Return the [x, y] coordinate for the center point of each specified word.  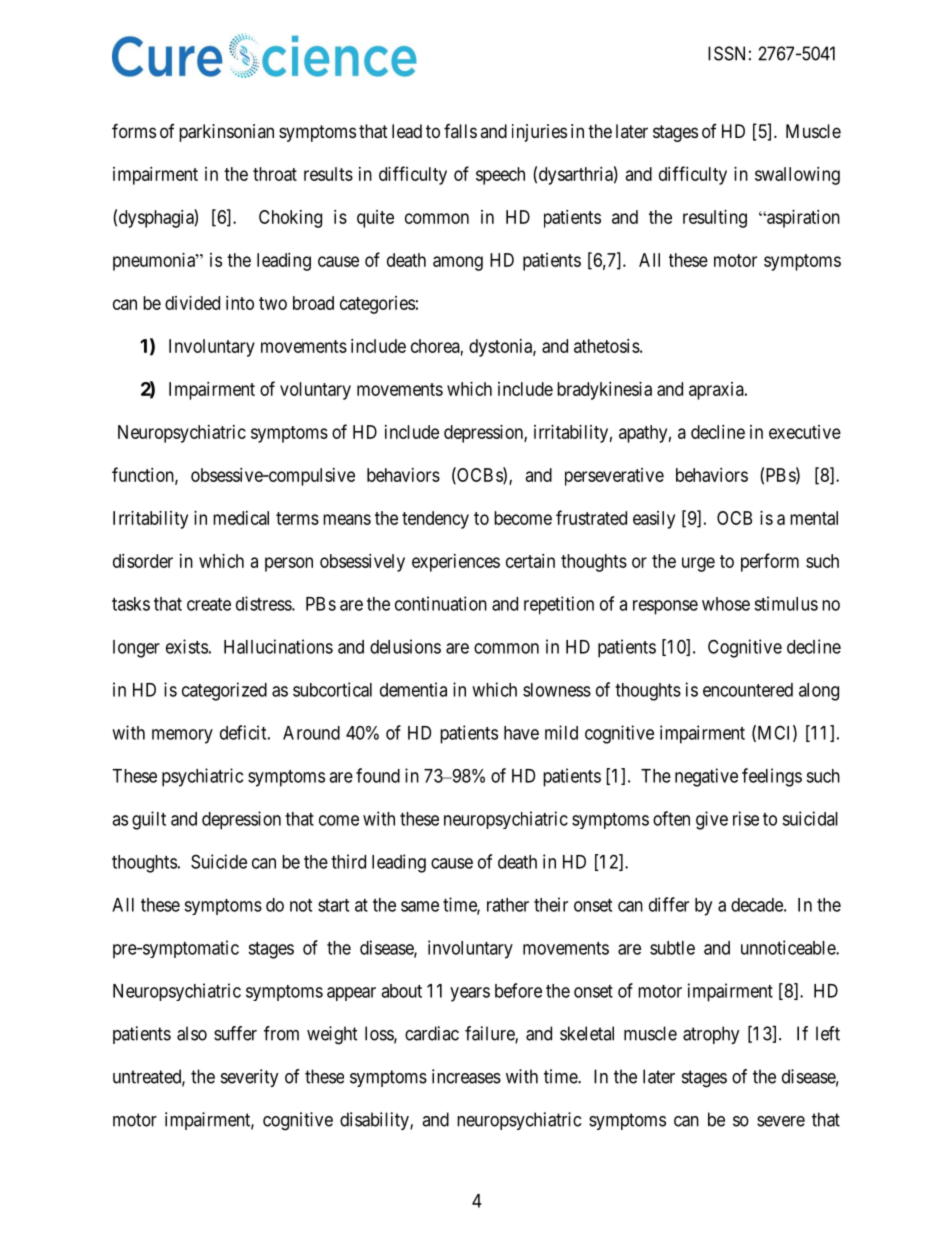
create [209, 604]
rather [508, 905]
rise [746, 818]
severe [781, 1121]
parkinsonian [226, 133]
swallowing [797, 176]
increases [466, 1076]
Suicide [219, 861]
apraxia [717, 391]
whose [726, 604]
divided [192, 303]
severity [250, 1078]
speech [500, 176]
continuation [441, 603]
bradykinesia [604, 391]
